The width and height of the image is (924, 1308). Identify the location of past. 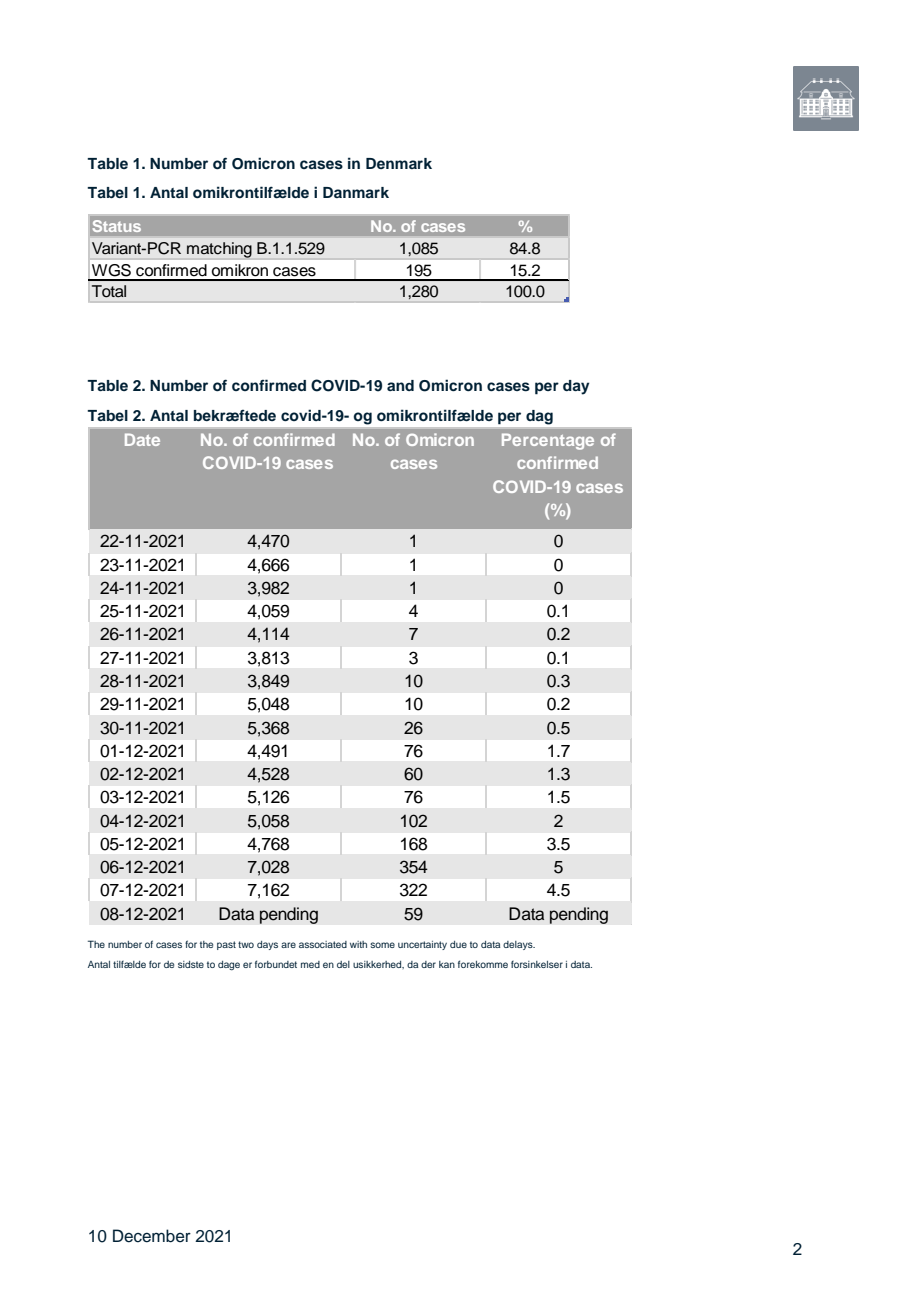
(226, 945).
